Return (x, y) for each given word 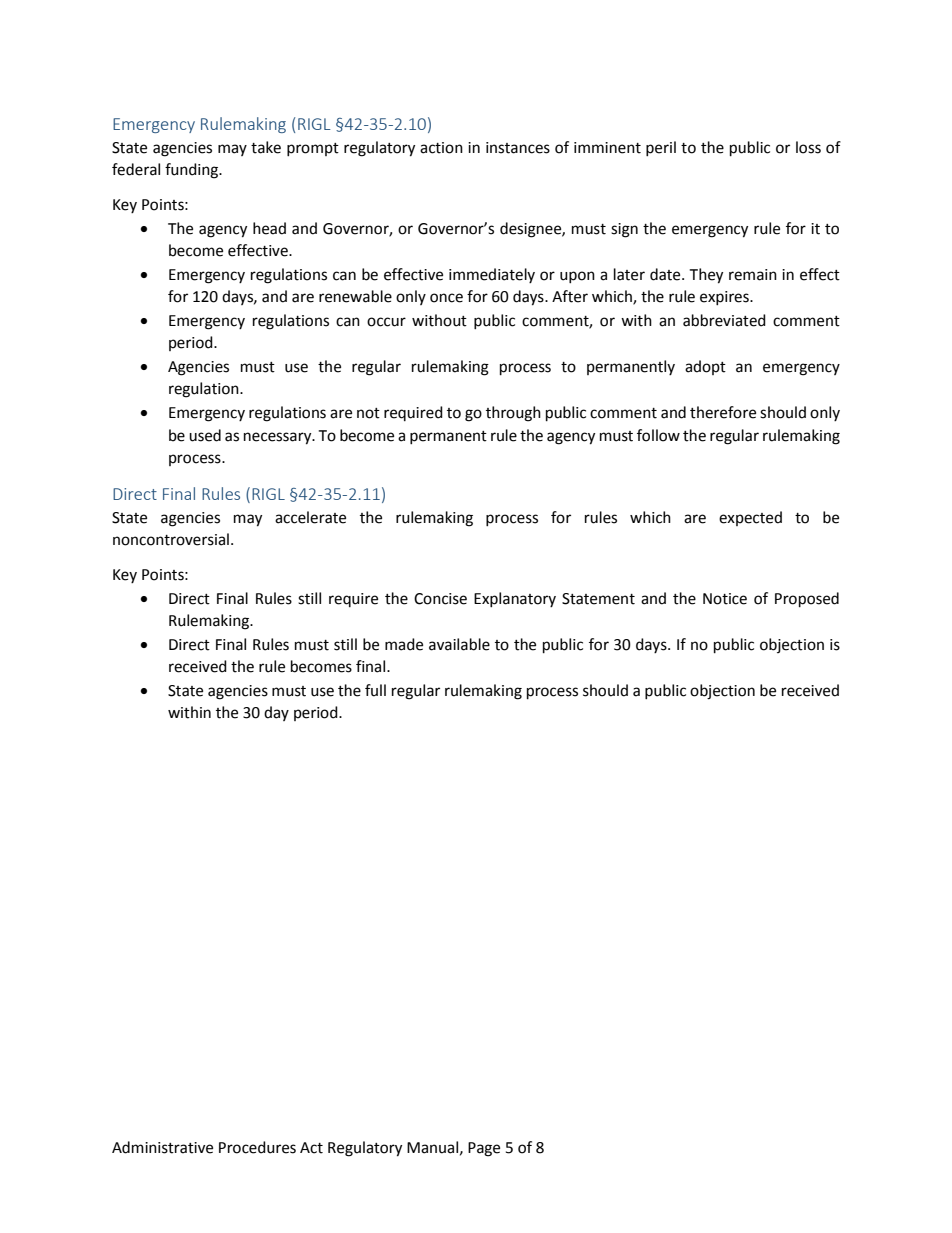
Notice (725, 599)
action (441, 148)
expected (750, 518)
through (513, 414)
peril (661, 148)
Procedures (257, 1147)
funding (192, 171)
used (205, 435)
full (375, 690)
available (459, 644)
